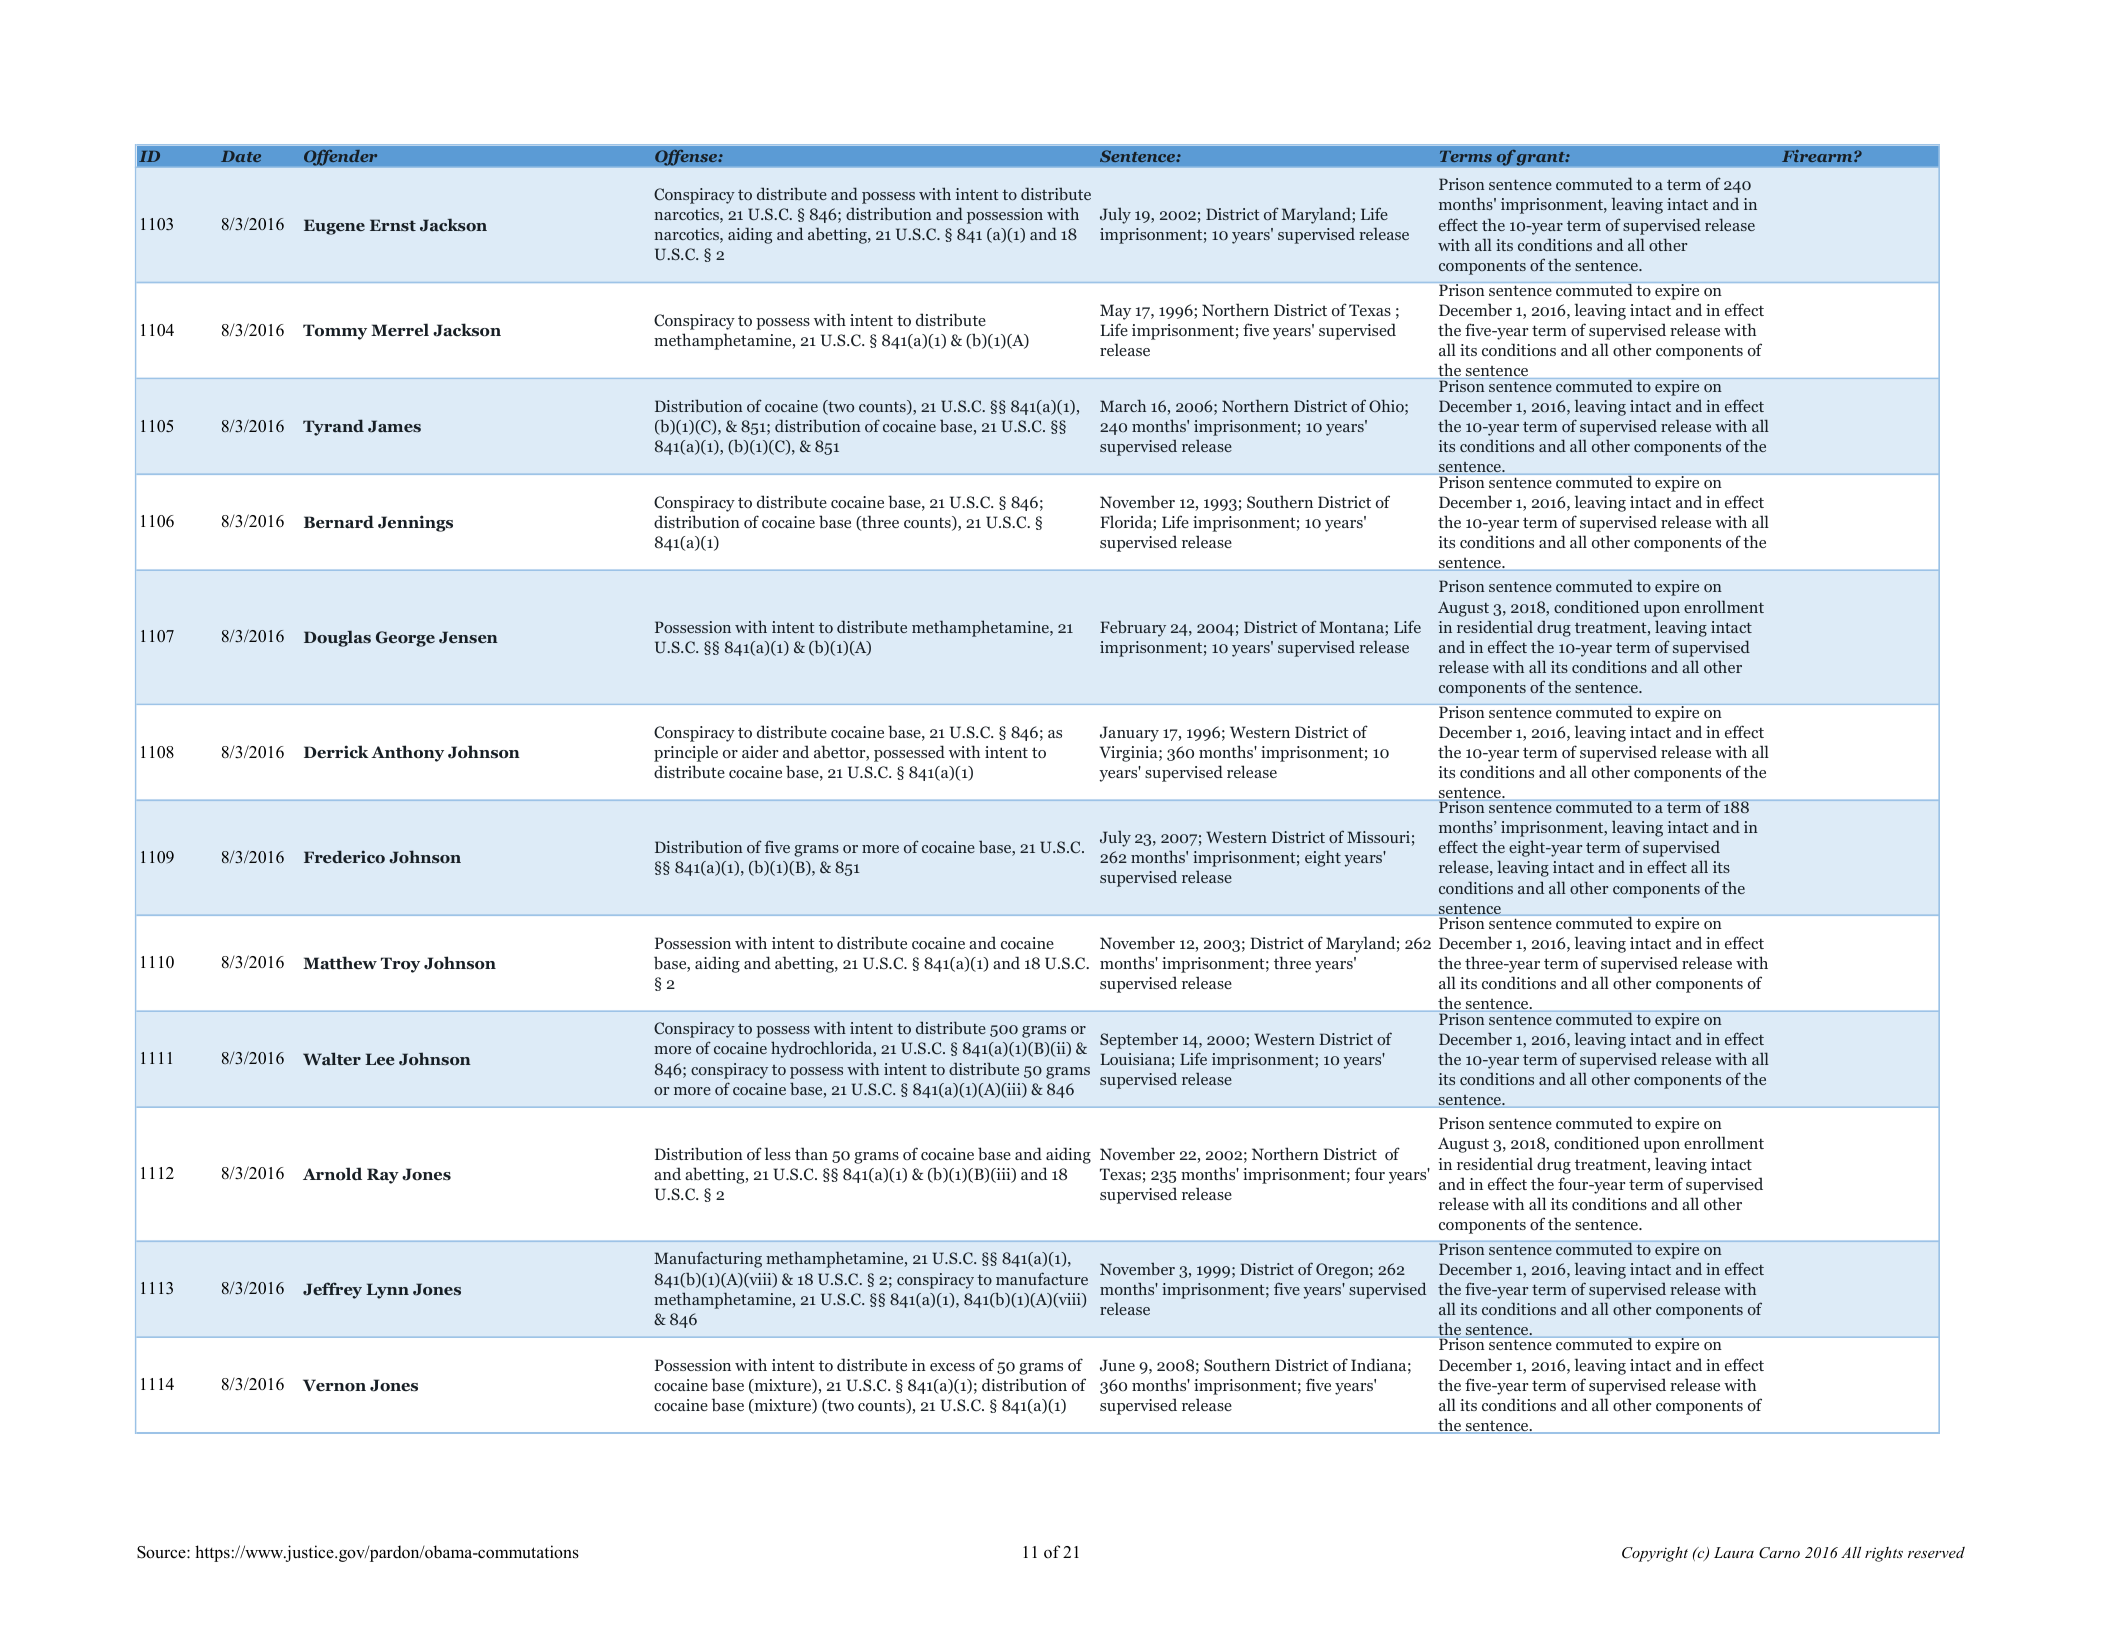  I want to click on Ernst, so click(393, 225).
